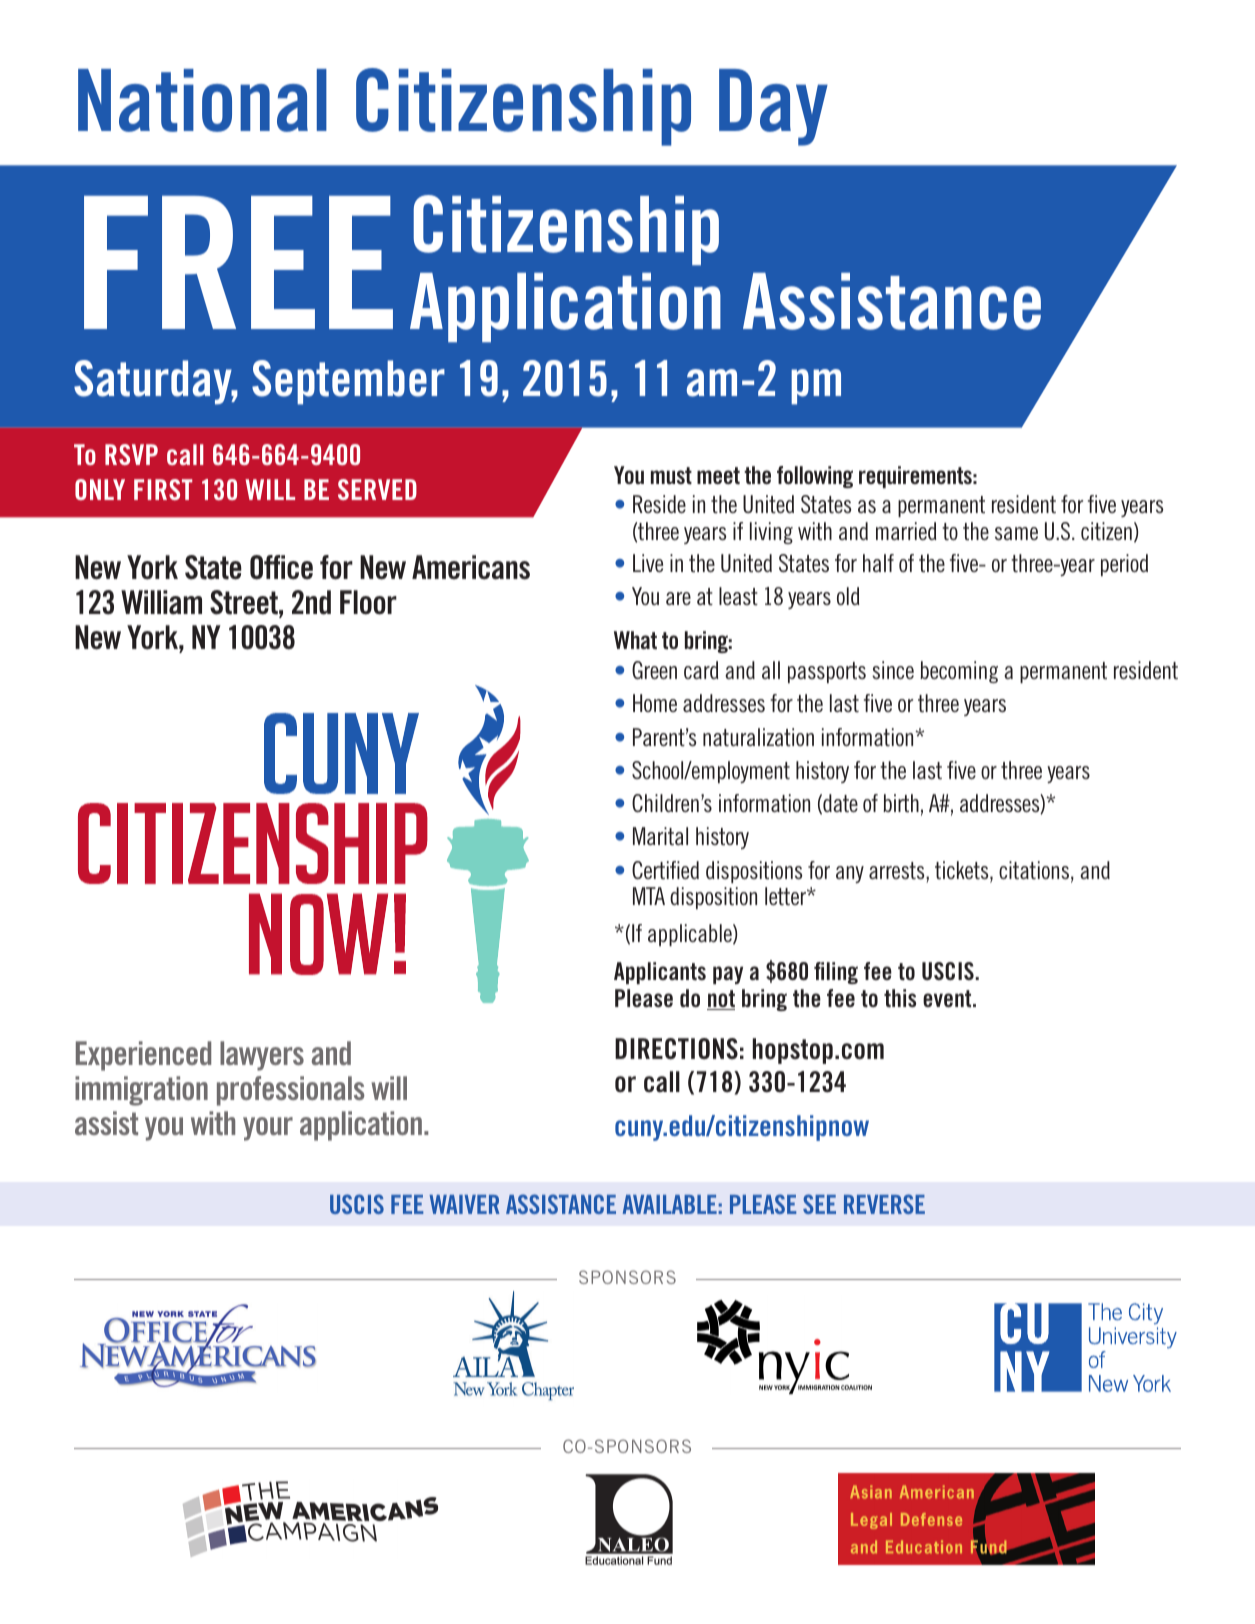  I want to click on same, so click(1016, 533).
